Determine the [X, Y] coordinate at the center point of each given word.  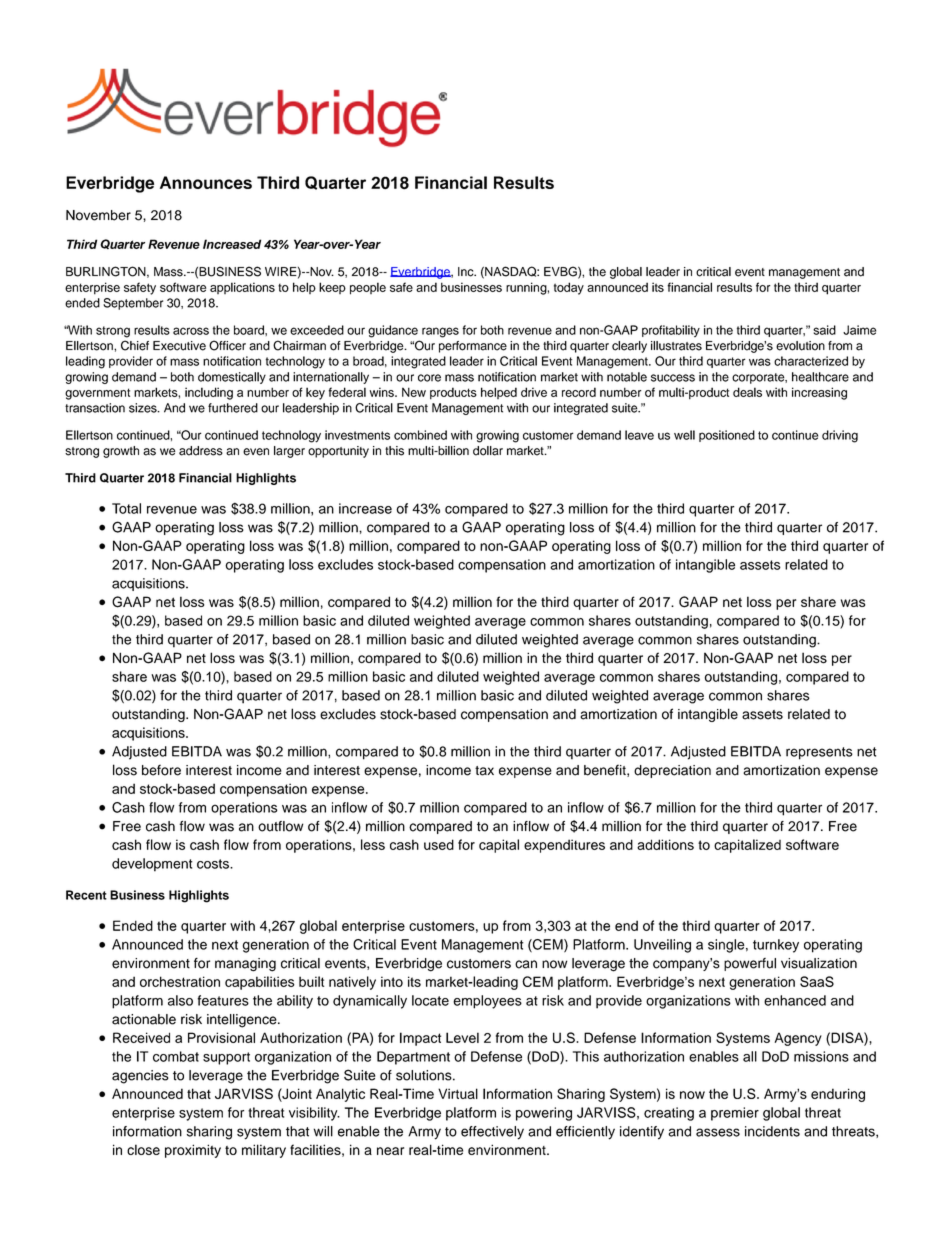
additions [665, 844]
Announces [206, 182]
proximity [193, 1151]
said [824, 330]
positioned [727, 436]
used [439, 844]
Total [126, 508]
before [161, 770]
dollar [488, 451]
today [569, 288]
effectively [492, 1133]
